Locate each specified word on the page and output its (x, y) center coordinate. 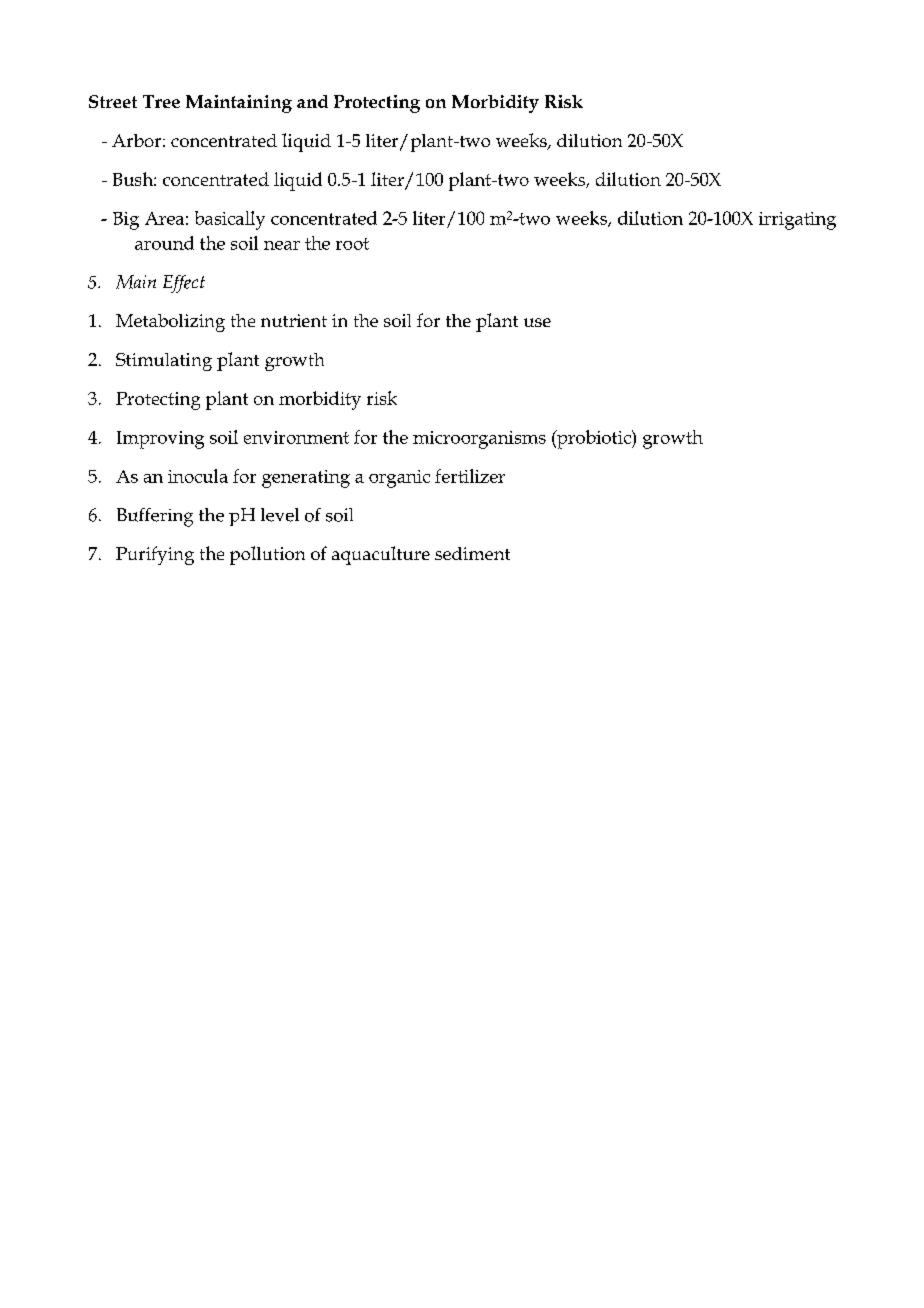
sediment (472, 553)
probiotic (594, 439)
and (312, 101)
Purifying (155, 555)
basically (230, 220)
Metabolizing (170, 323)
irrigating (797, 221)
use (537, 322)
